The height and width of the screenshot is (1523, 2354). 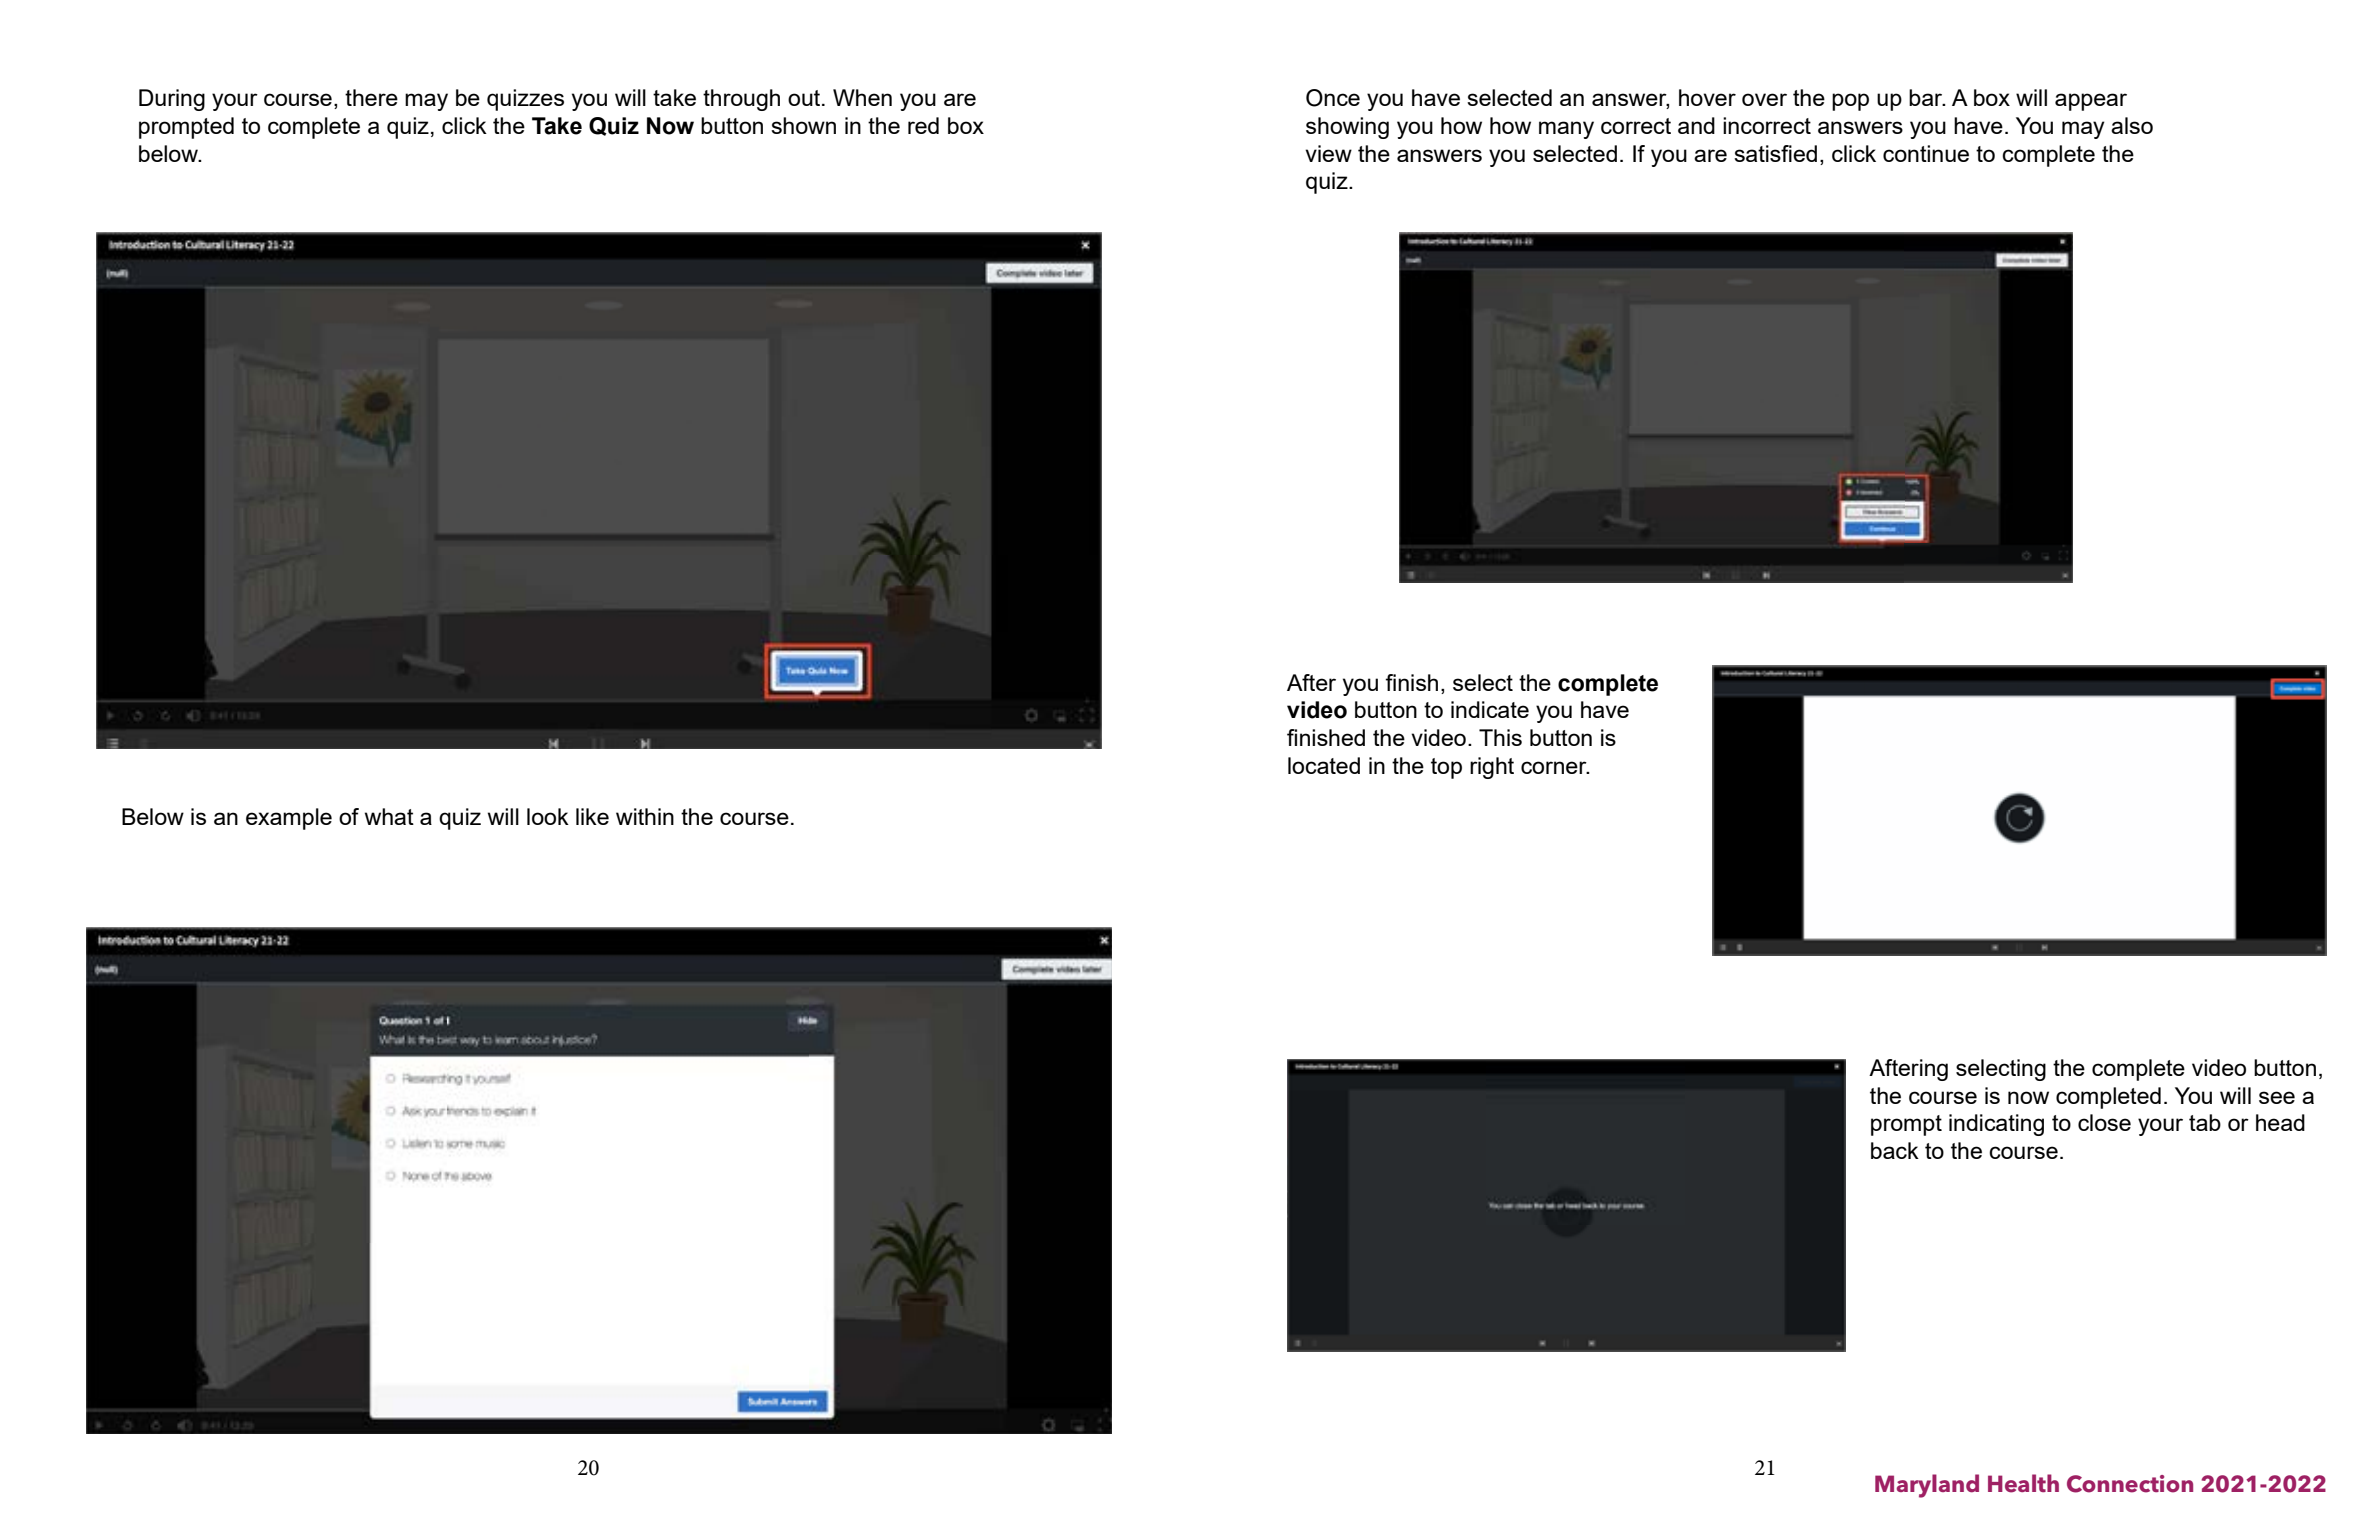 What do you see at coordinates (1926, 153) in the screenshot?
I see `continue` at bounding box center [1926, 153].
